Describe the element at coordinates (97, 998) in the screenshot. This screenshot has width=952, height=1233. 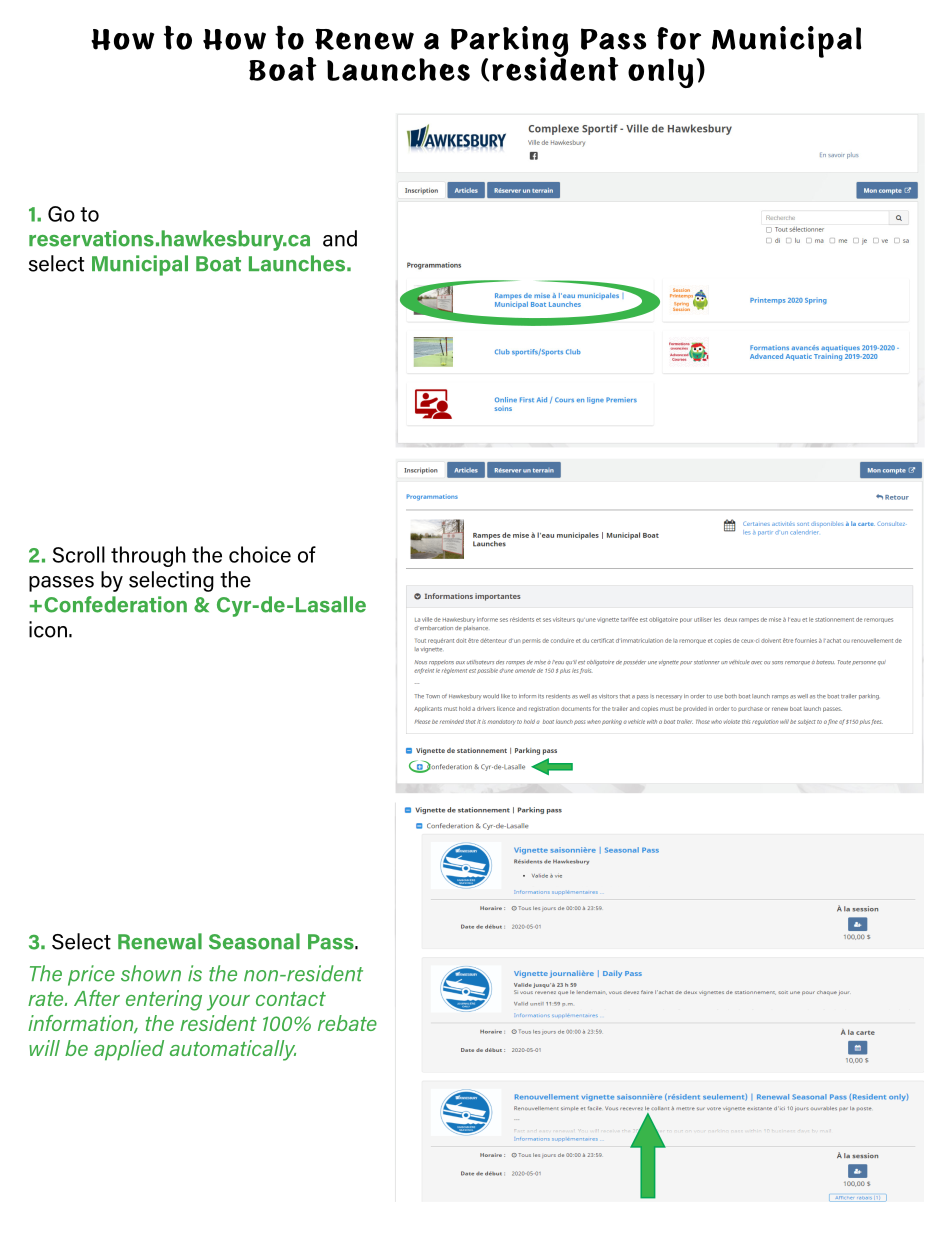
I see `After` at that location.
